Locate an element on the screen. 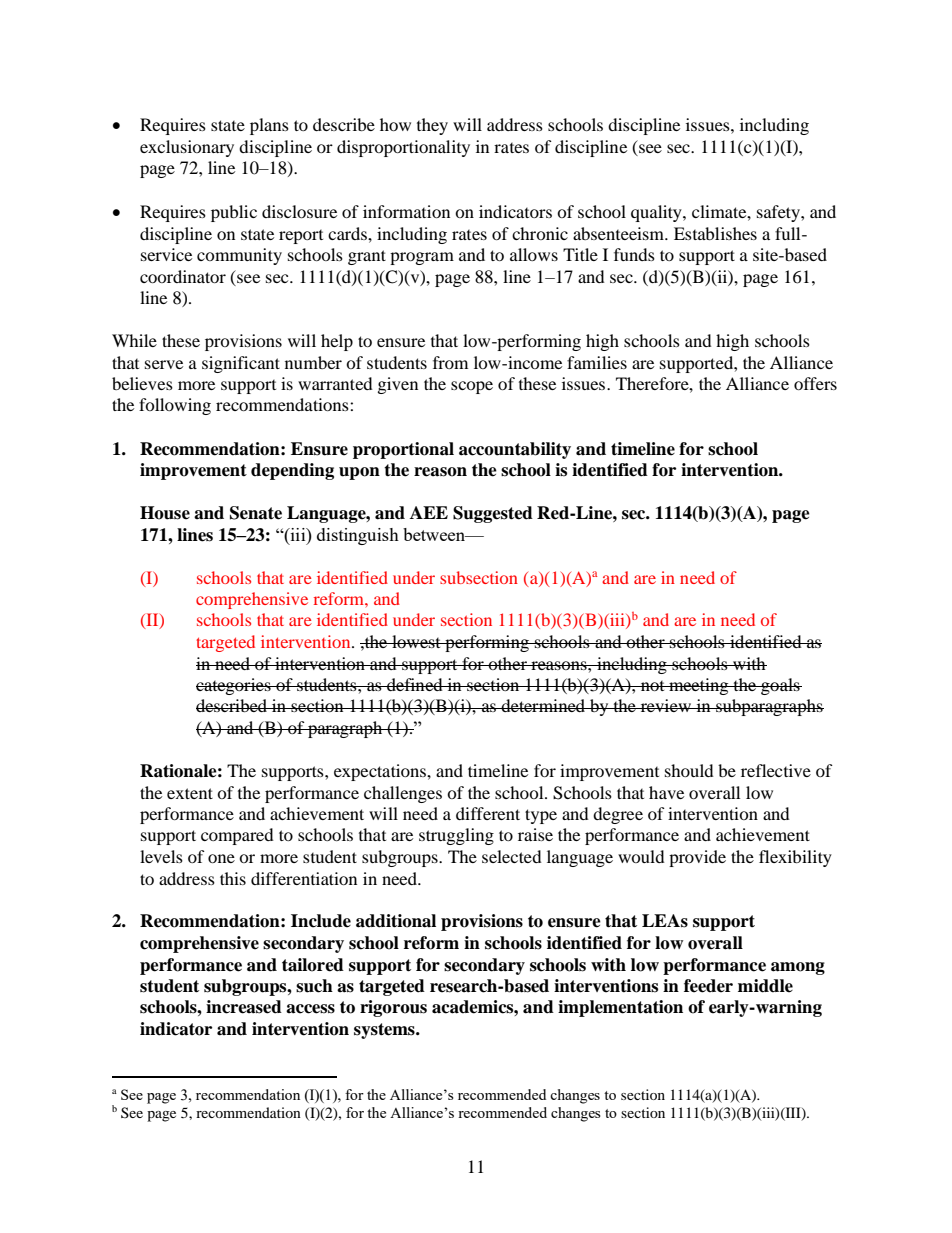 This screenshot has height=1233, width=952. meeting is located at coordinates (699, 686).
